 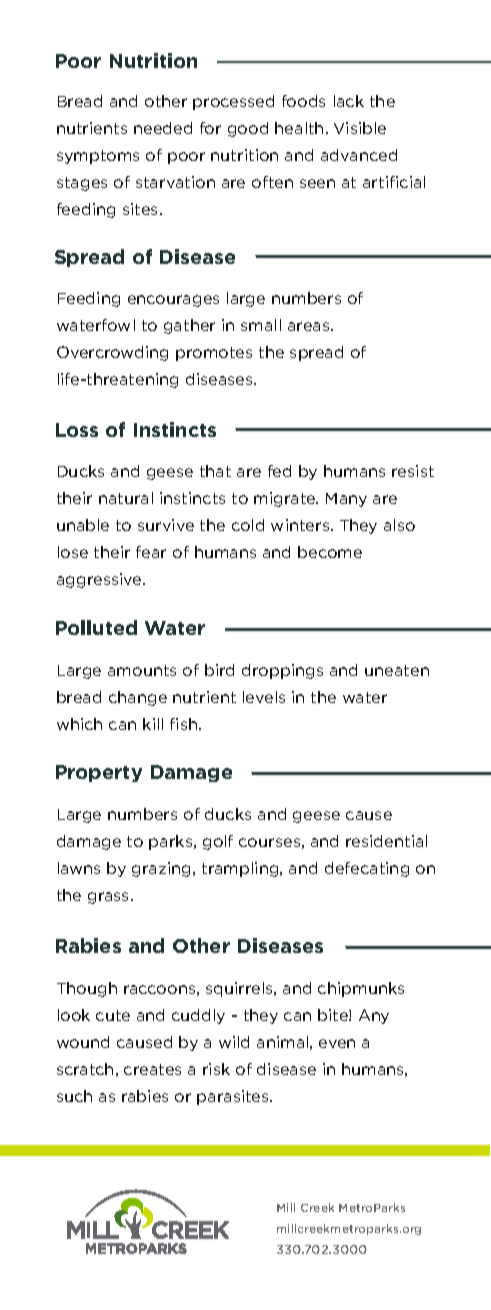 I want to click on scratch, so click(x=85, y=1069).
